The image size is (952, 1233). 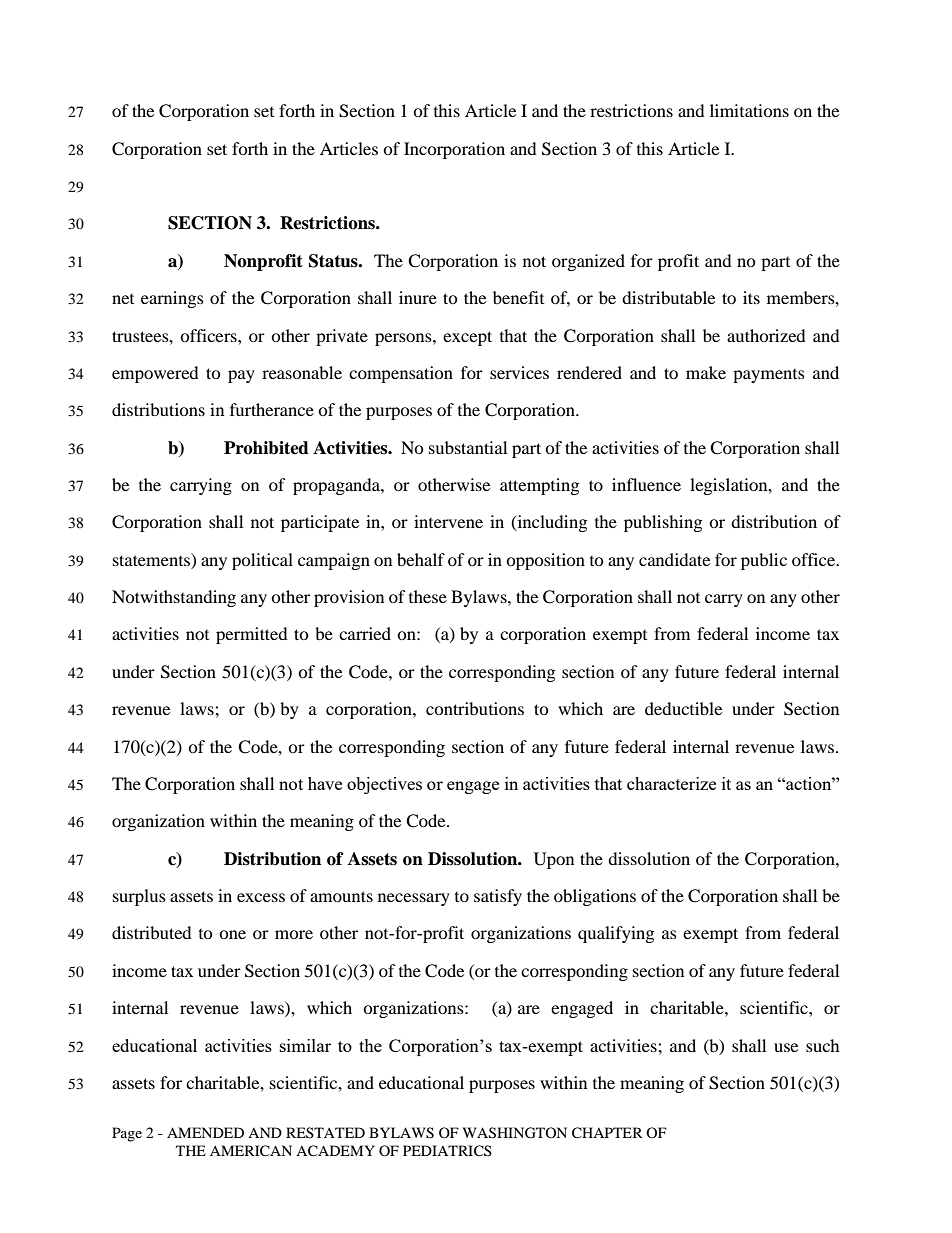 What do you see at coordinates (515, 1133) in the screenshot?
I see `WASHINGTON` at bounding box center [515, 1133].
